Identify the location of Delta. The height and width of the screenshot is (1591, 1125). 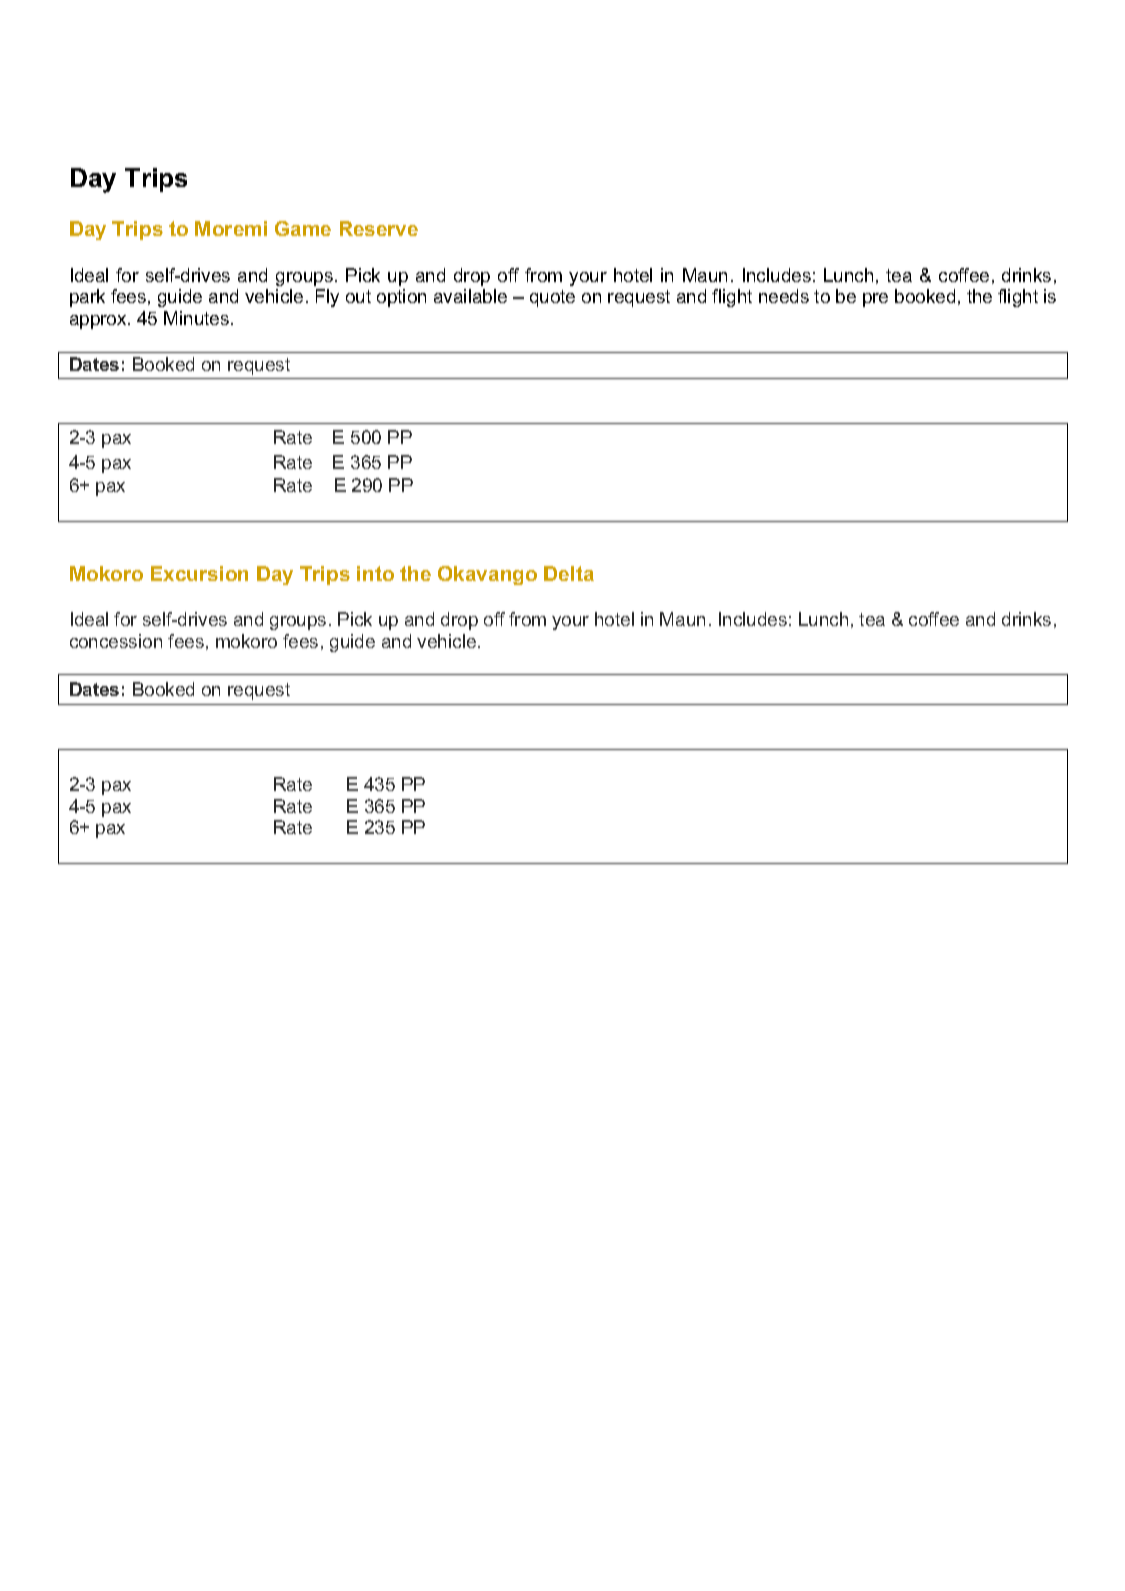
(569, 573).
